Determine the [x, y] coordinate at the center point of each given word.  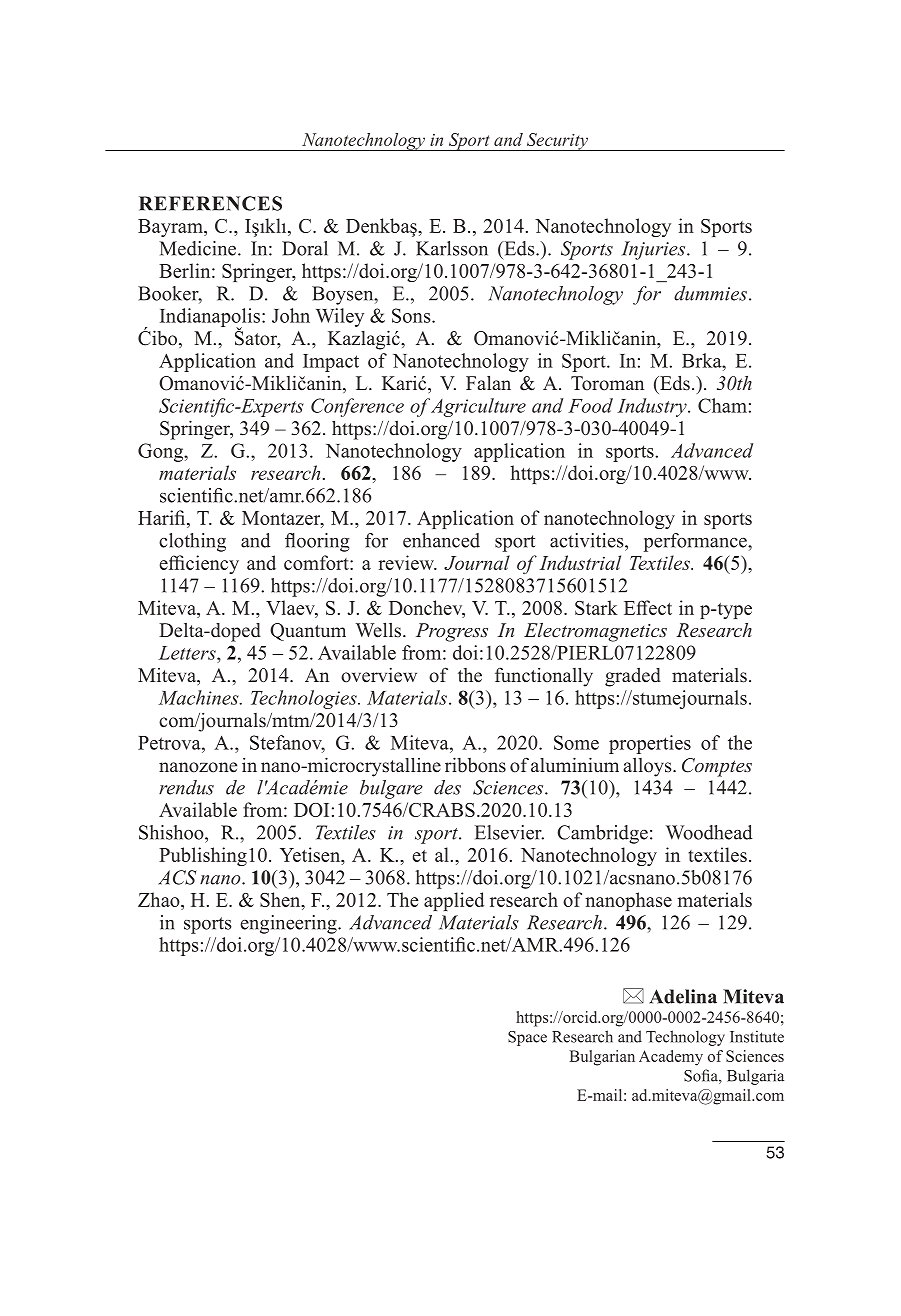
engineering [290, 924]
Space [527, 1038]
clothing [192, 542]
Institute [757, 1036]
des [447, 787]
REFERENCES [210, 203]
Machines [199, 697]
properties [650, 744]
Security [557, 142]
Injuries [655, 250]
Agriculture [478, 407]
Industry [653, 407]
